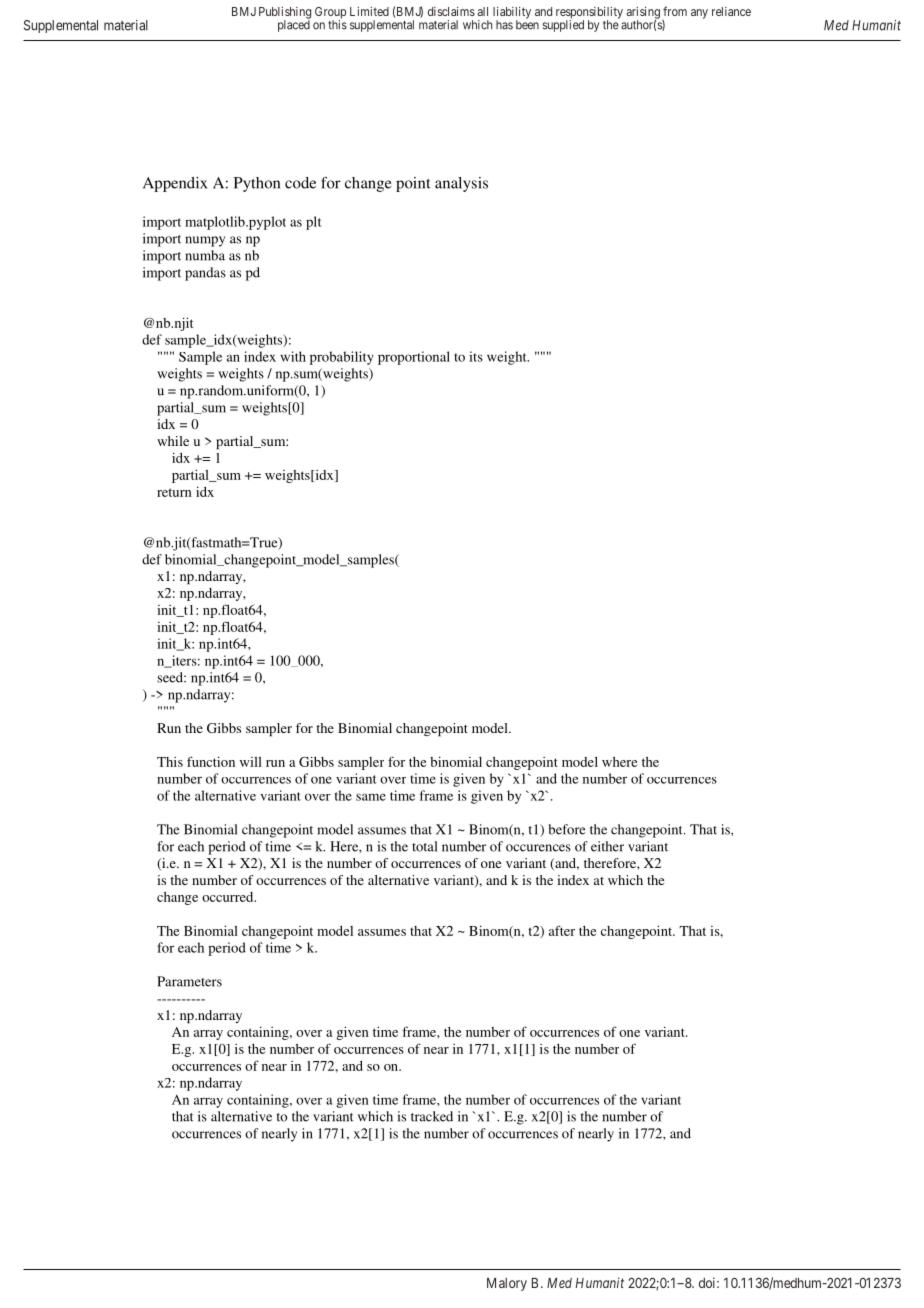 This document has height=1308, width=924. I want to click on proportional, so click(414, 358).
